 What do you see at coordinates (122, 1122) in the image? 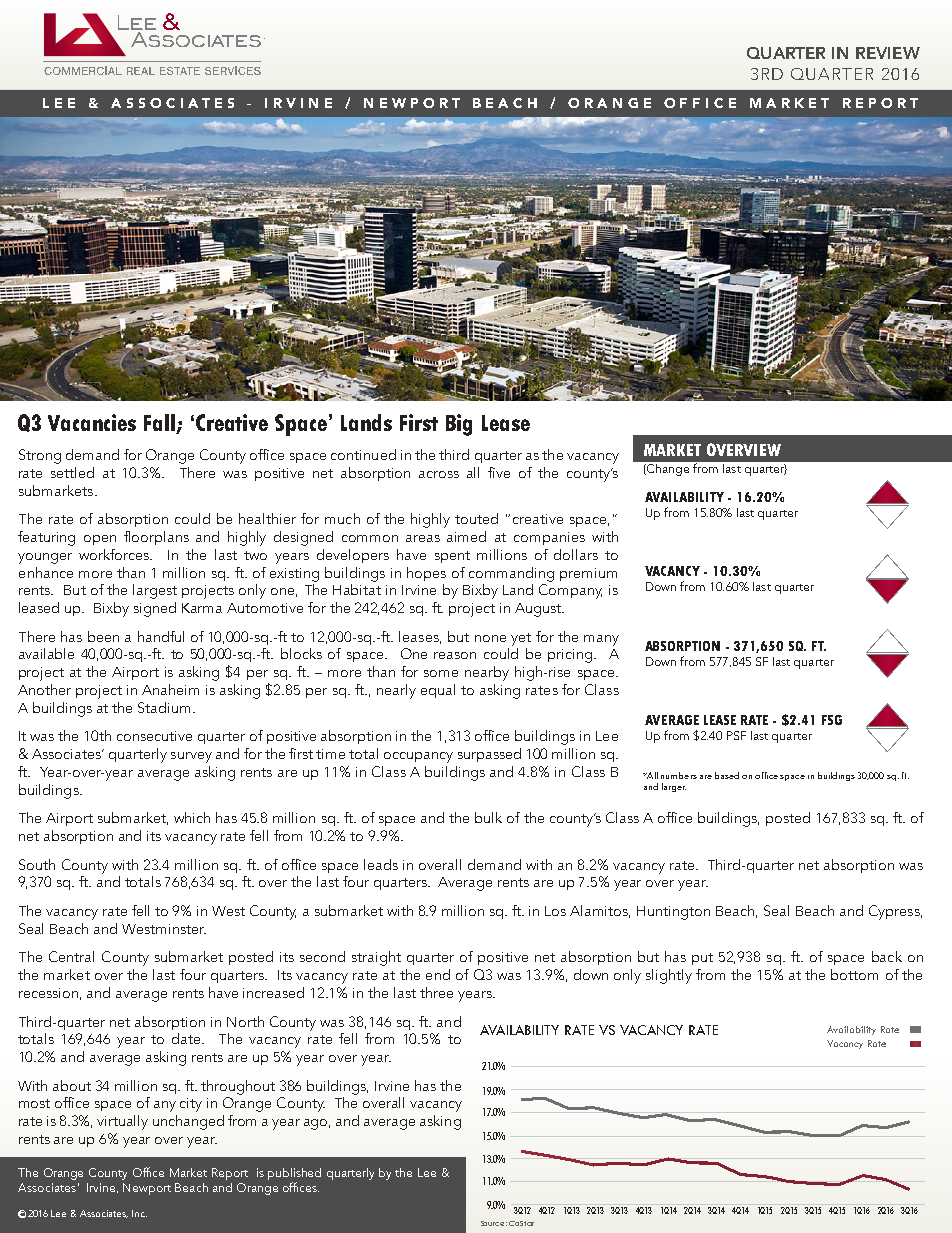
I see `virtually` at bounding box center [122, 1122].
